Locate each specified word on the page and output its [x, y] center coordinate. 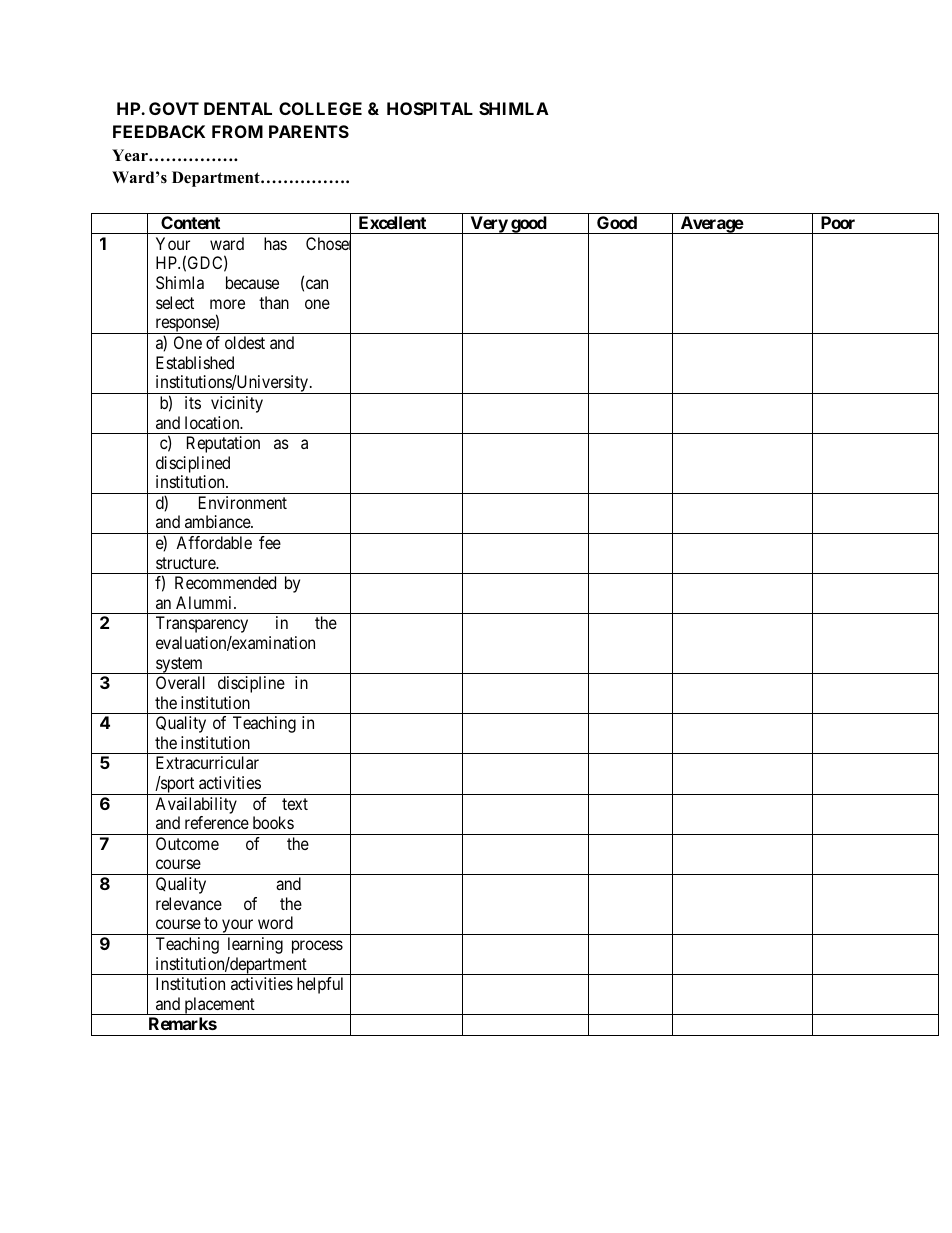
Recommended [225, 582]
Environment [243, 502]
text [295, 804]
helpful [320, 985]
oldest [245, 342]
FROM [237, 131]
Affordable [214, 542]
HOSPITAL [430, 108]
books [273, 822]
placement [219, 1006]
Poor [838, 222]
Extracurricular [207, 762]
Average [711, 225]
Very [488, 225]
